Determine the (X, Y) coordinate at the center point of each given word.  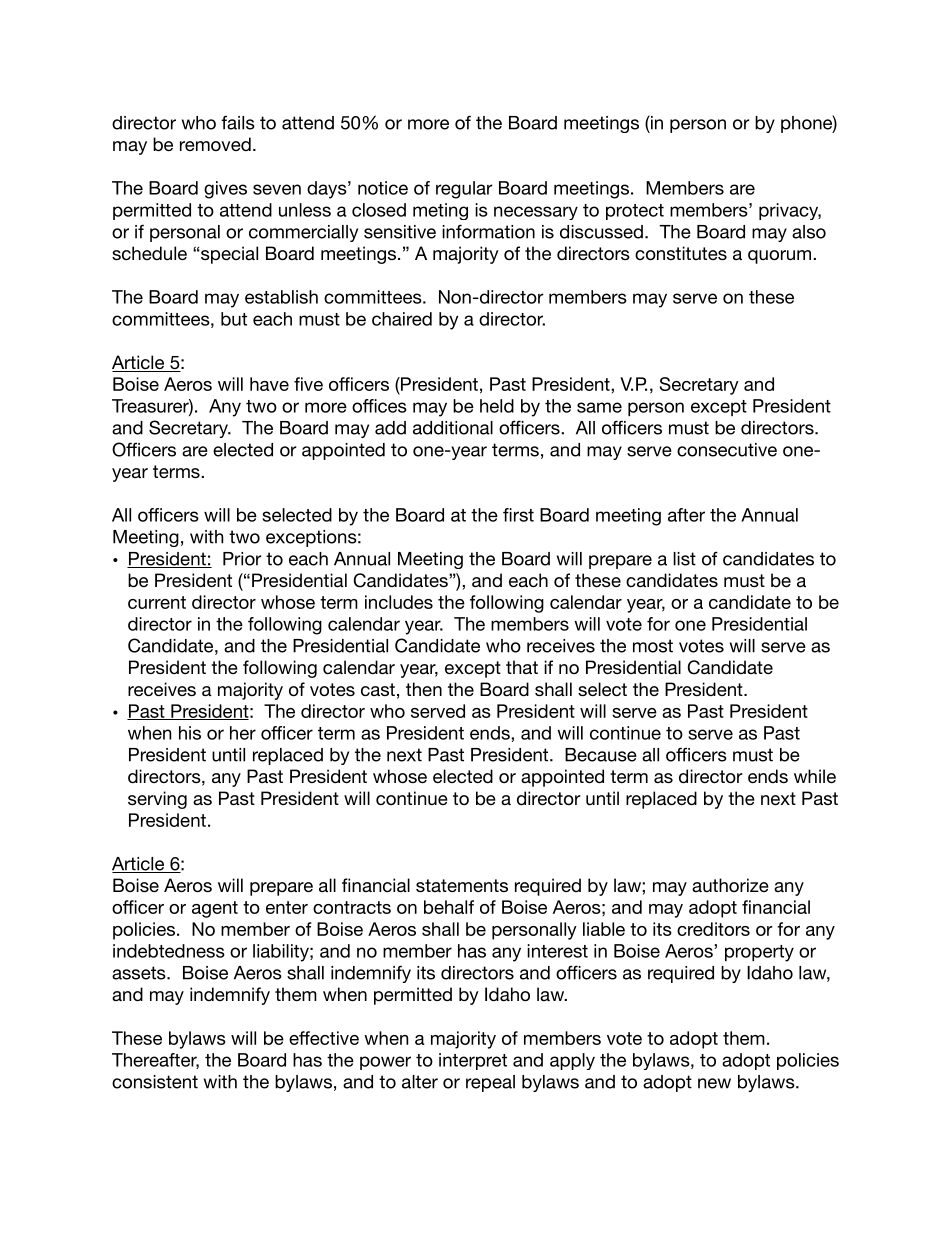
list (684, 559)
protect (635, 212)
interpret (473, 1061)
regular (464, 190)
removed (215, 144)
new (714, 1083)
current (157, 602)
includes (399, 602)
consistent (155, 1082)
